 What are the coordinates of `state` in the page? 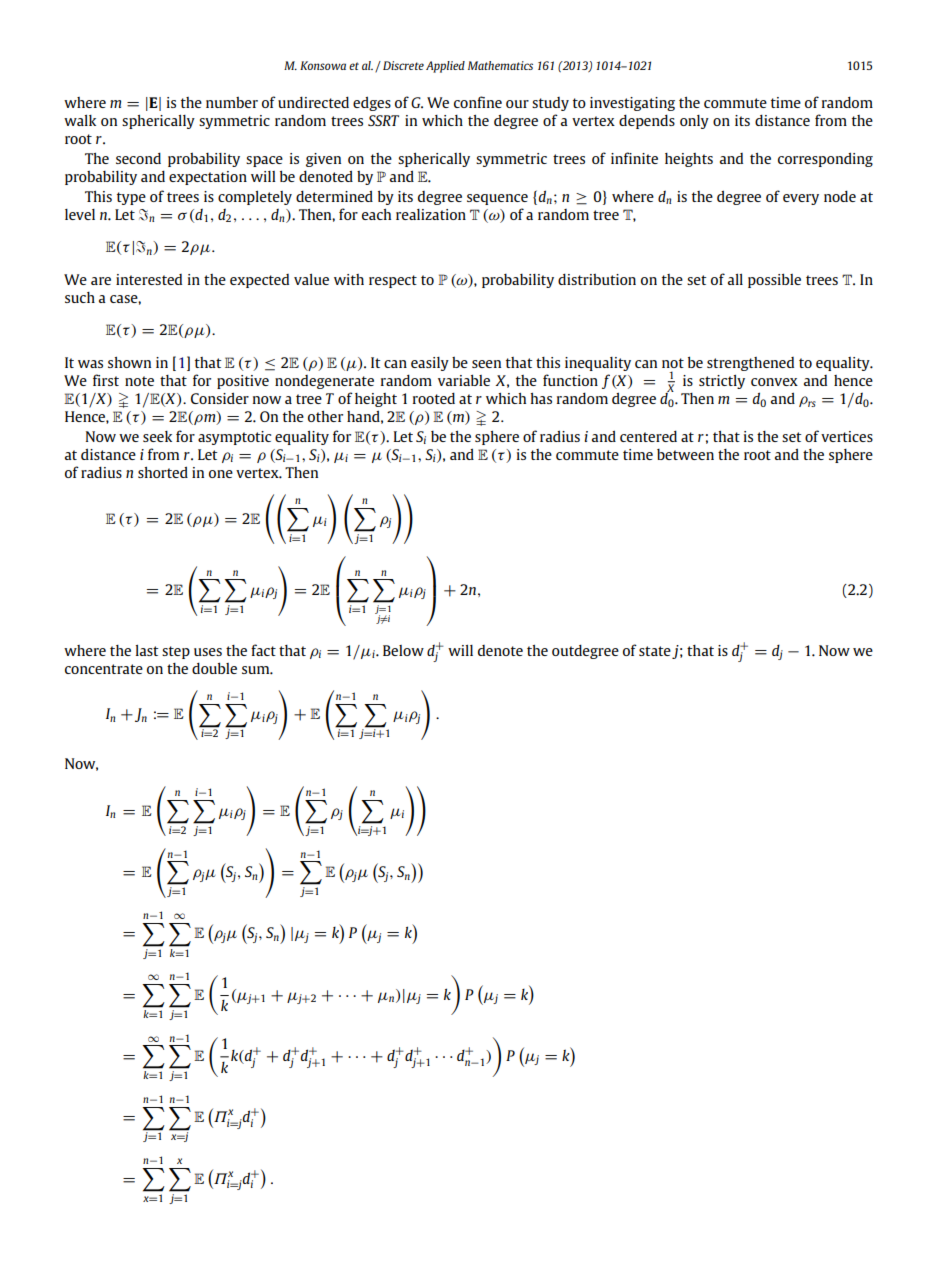 It's located at (655, 651).
